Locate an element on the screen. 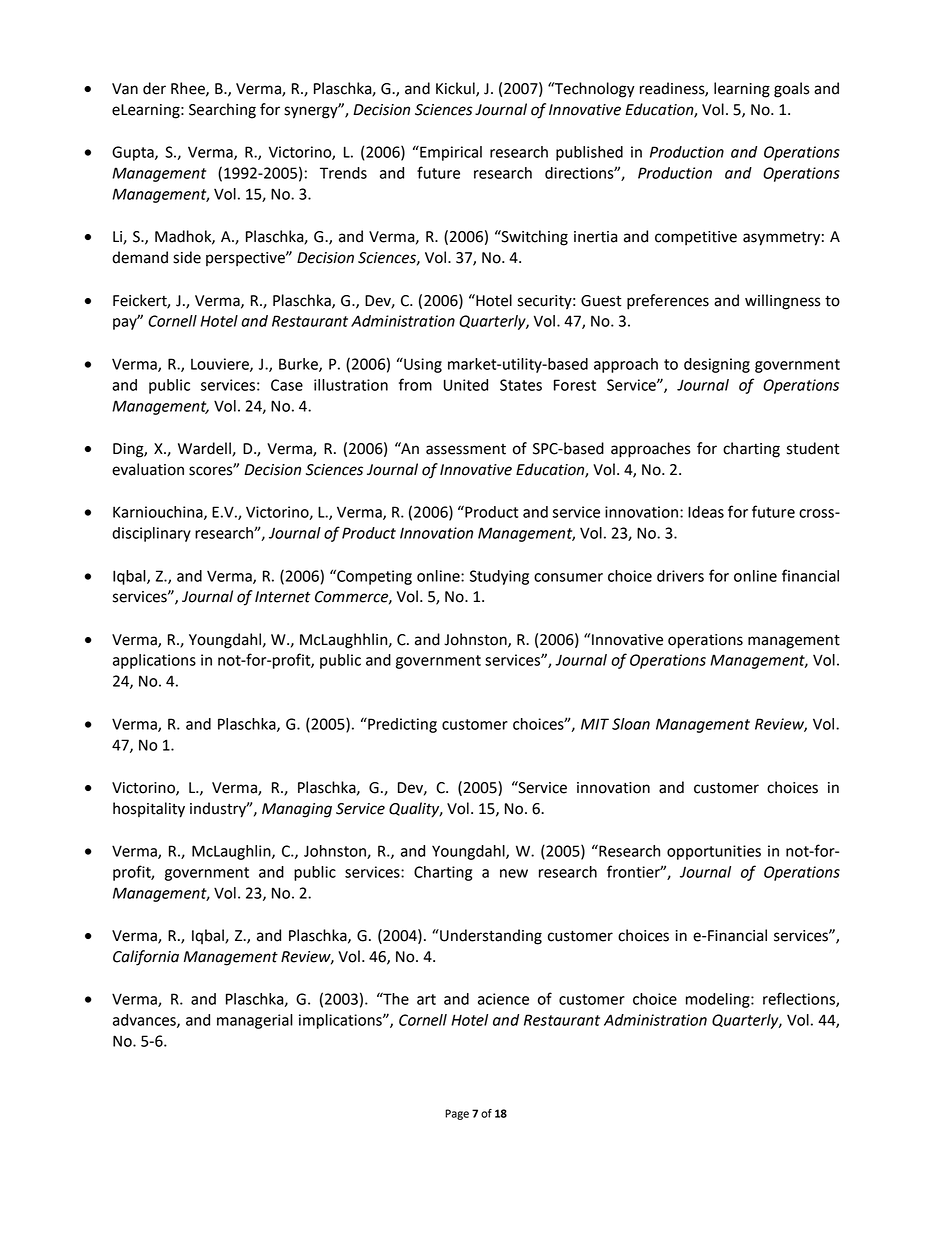 Image resolution: width=952 pixels, height=1233 pixels. drivers is located at coordinates (680, 576).
